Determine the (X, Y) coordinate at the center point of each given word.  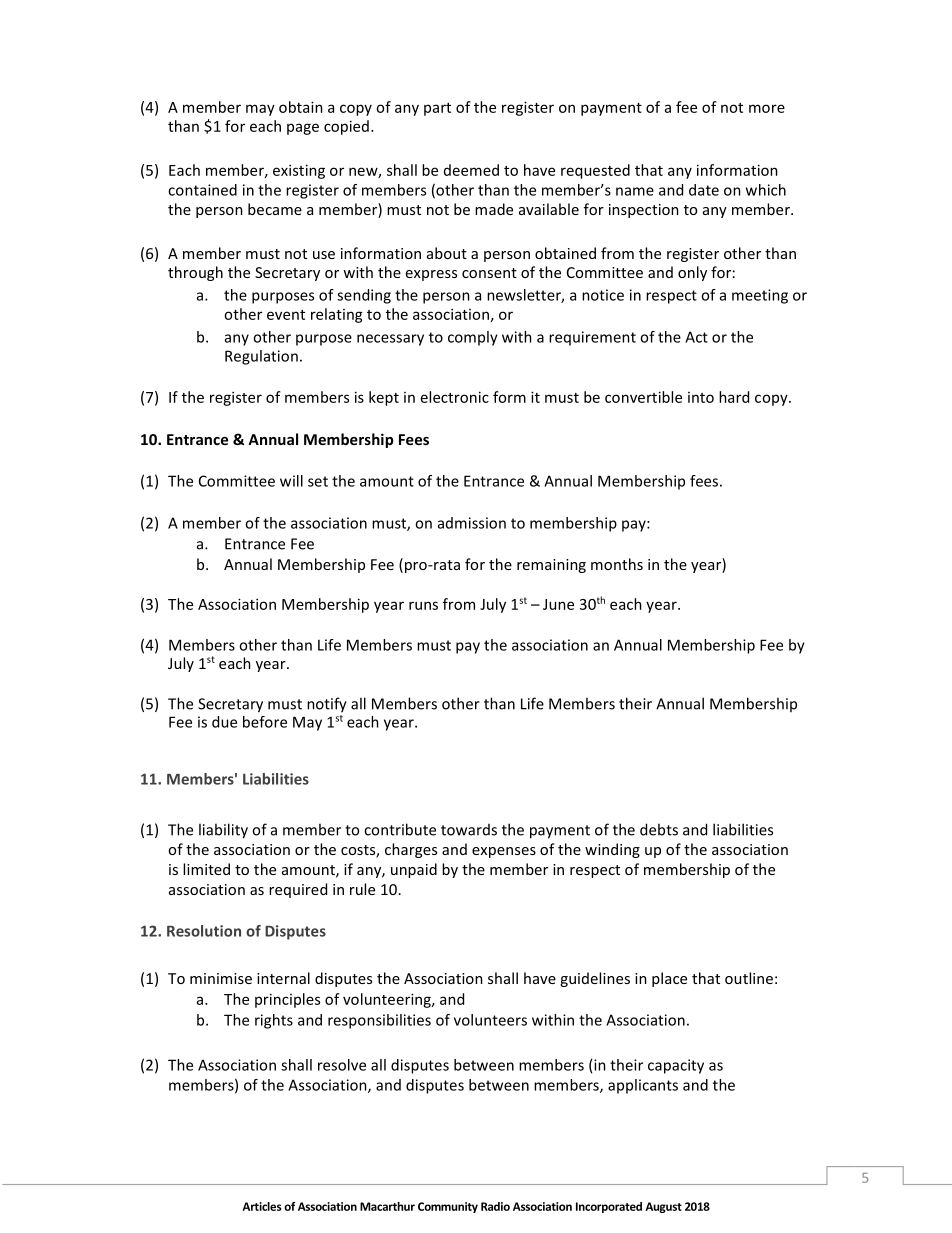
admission (472, 523)
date (704, 190)
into (701, 397)
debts (659, 829)
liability (223, 831)
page (303, 129)
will (291, 481)
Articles (261, 1206)
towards (469, 830)
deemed (471, 170)
